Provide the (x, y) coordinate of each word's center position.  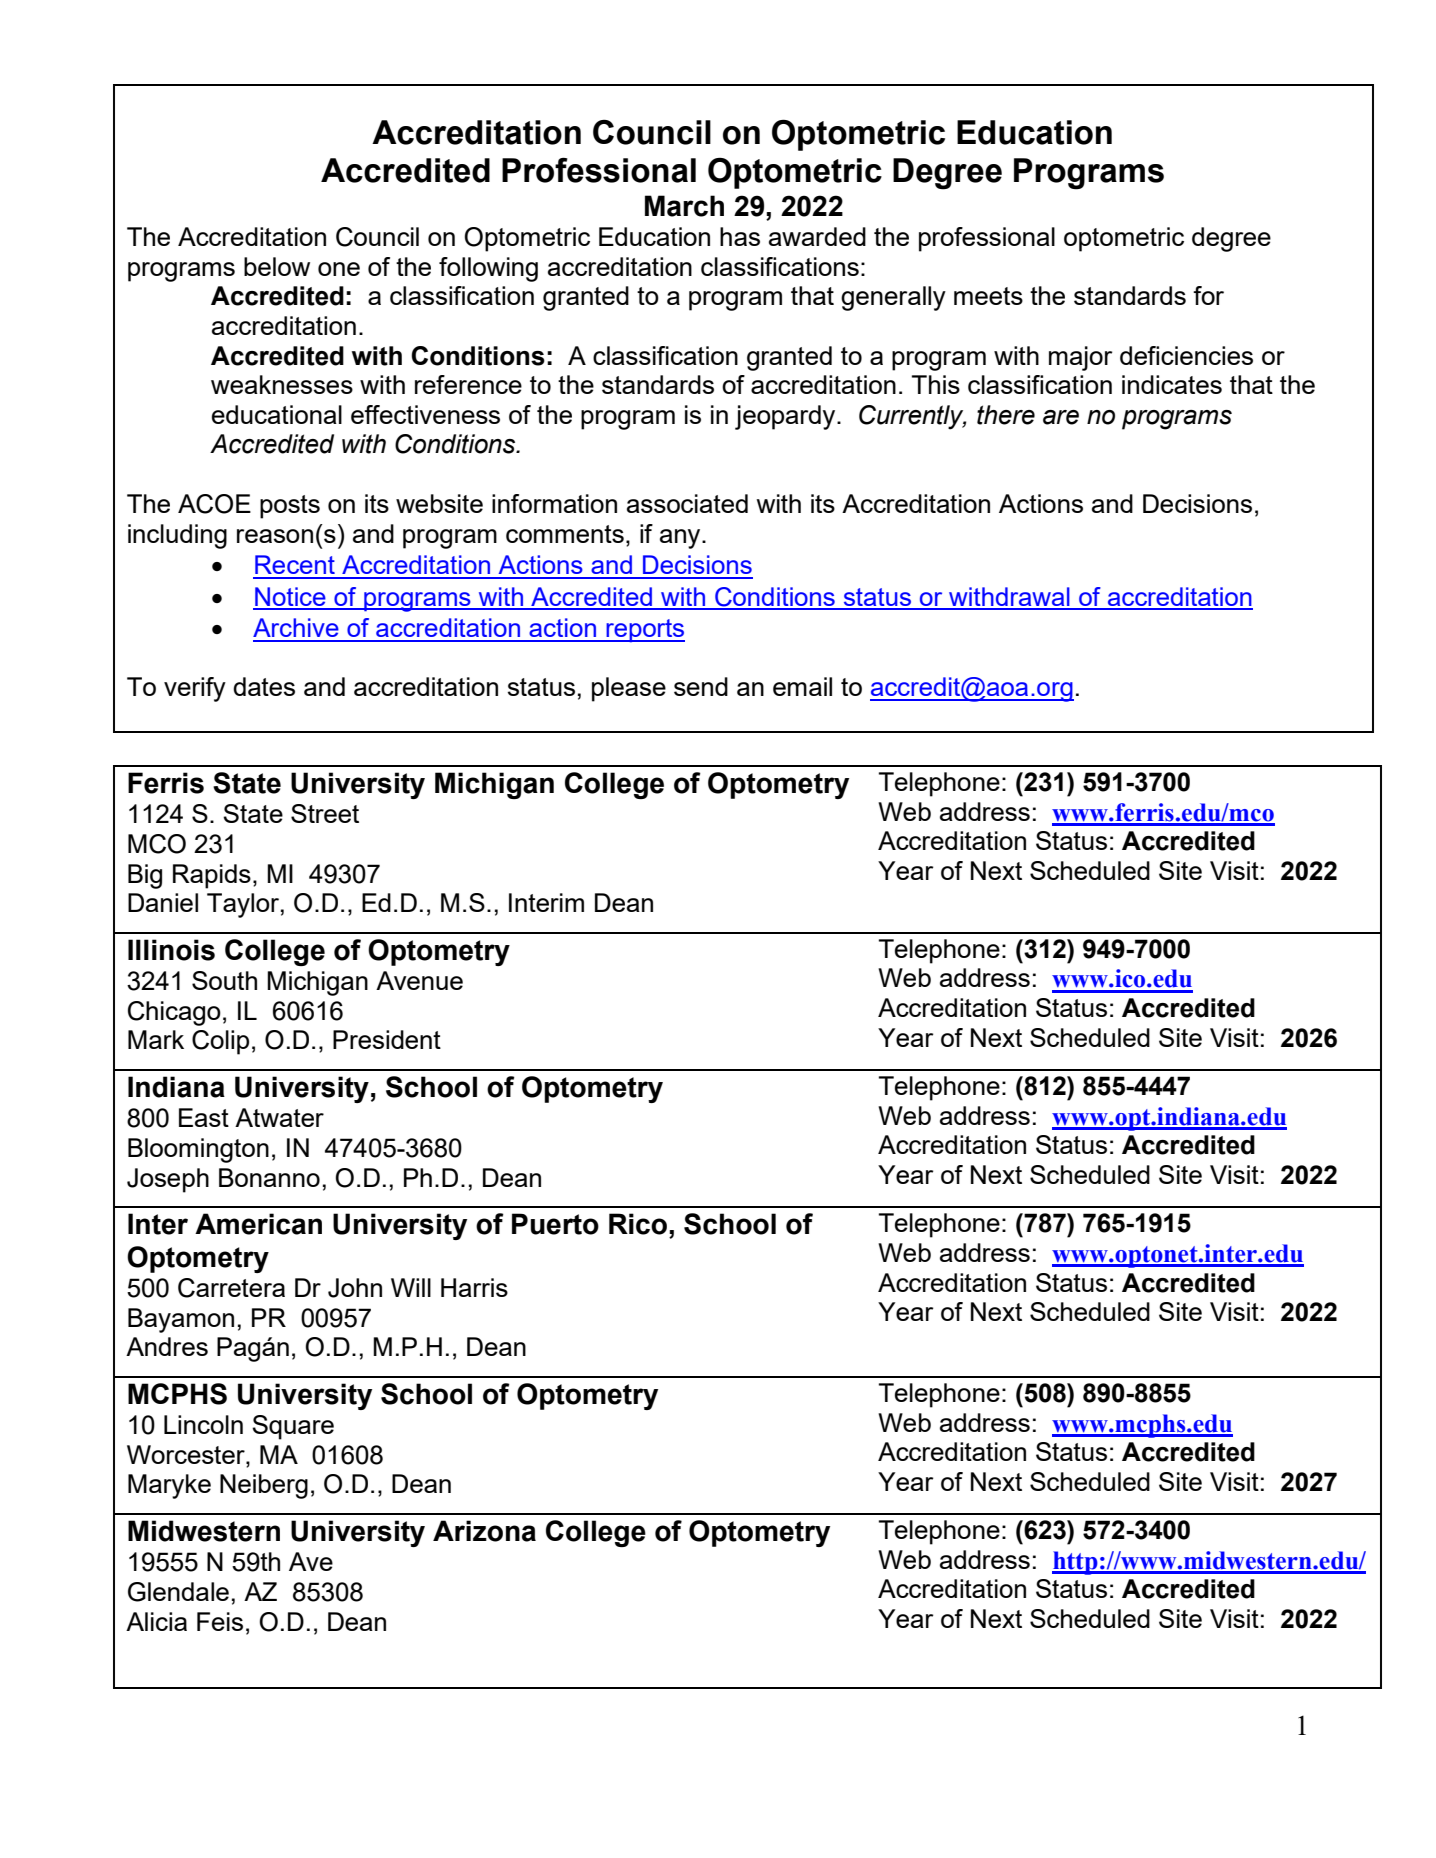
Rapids (212, 876)
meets (988, 296)
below (277, 266)
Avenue (419, 980)
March (684, 206)
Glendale (178, 1592)
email (802, 686)
